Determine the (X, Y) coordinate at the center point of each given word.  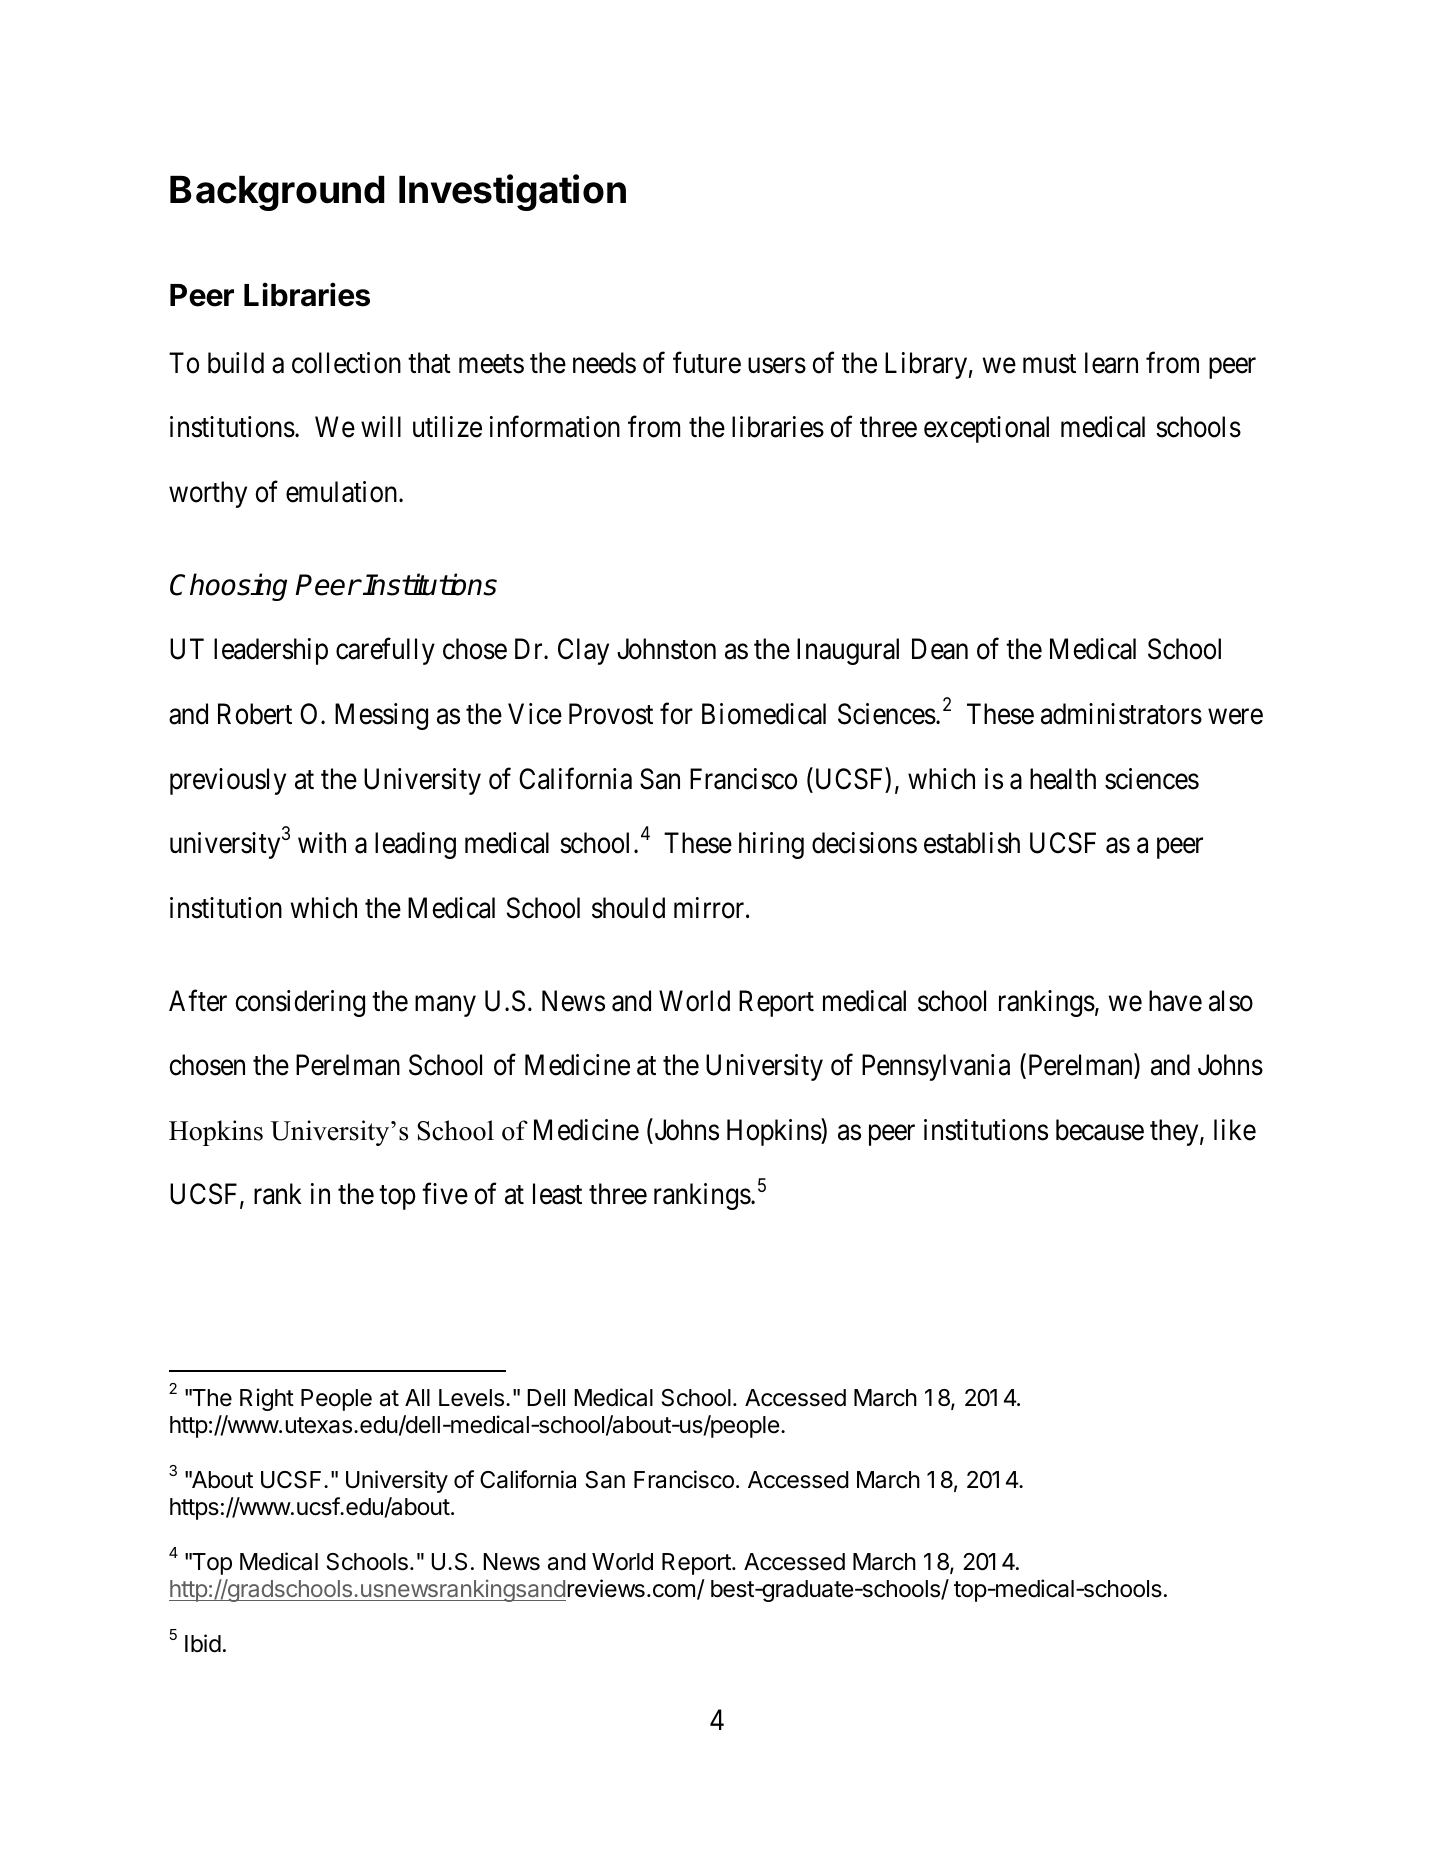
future (707, 363)
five (445, 1194)
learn (1111, 363)
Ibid (203, 1643)
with (322, 842)
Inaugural (848, 651)
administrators (1121, 714)
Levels (471, 1398)
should (628, 908)
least (557, 1194)
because (1100, 1130)
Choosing (228, 587)
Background (277, 193)
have (1175, 1001)
